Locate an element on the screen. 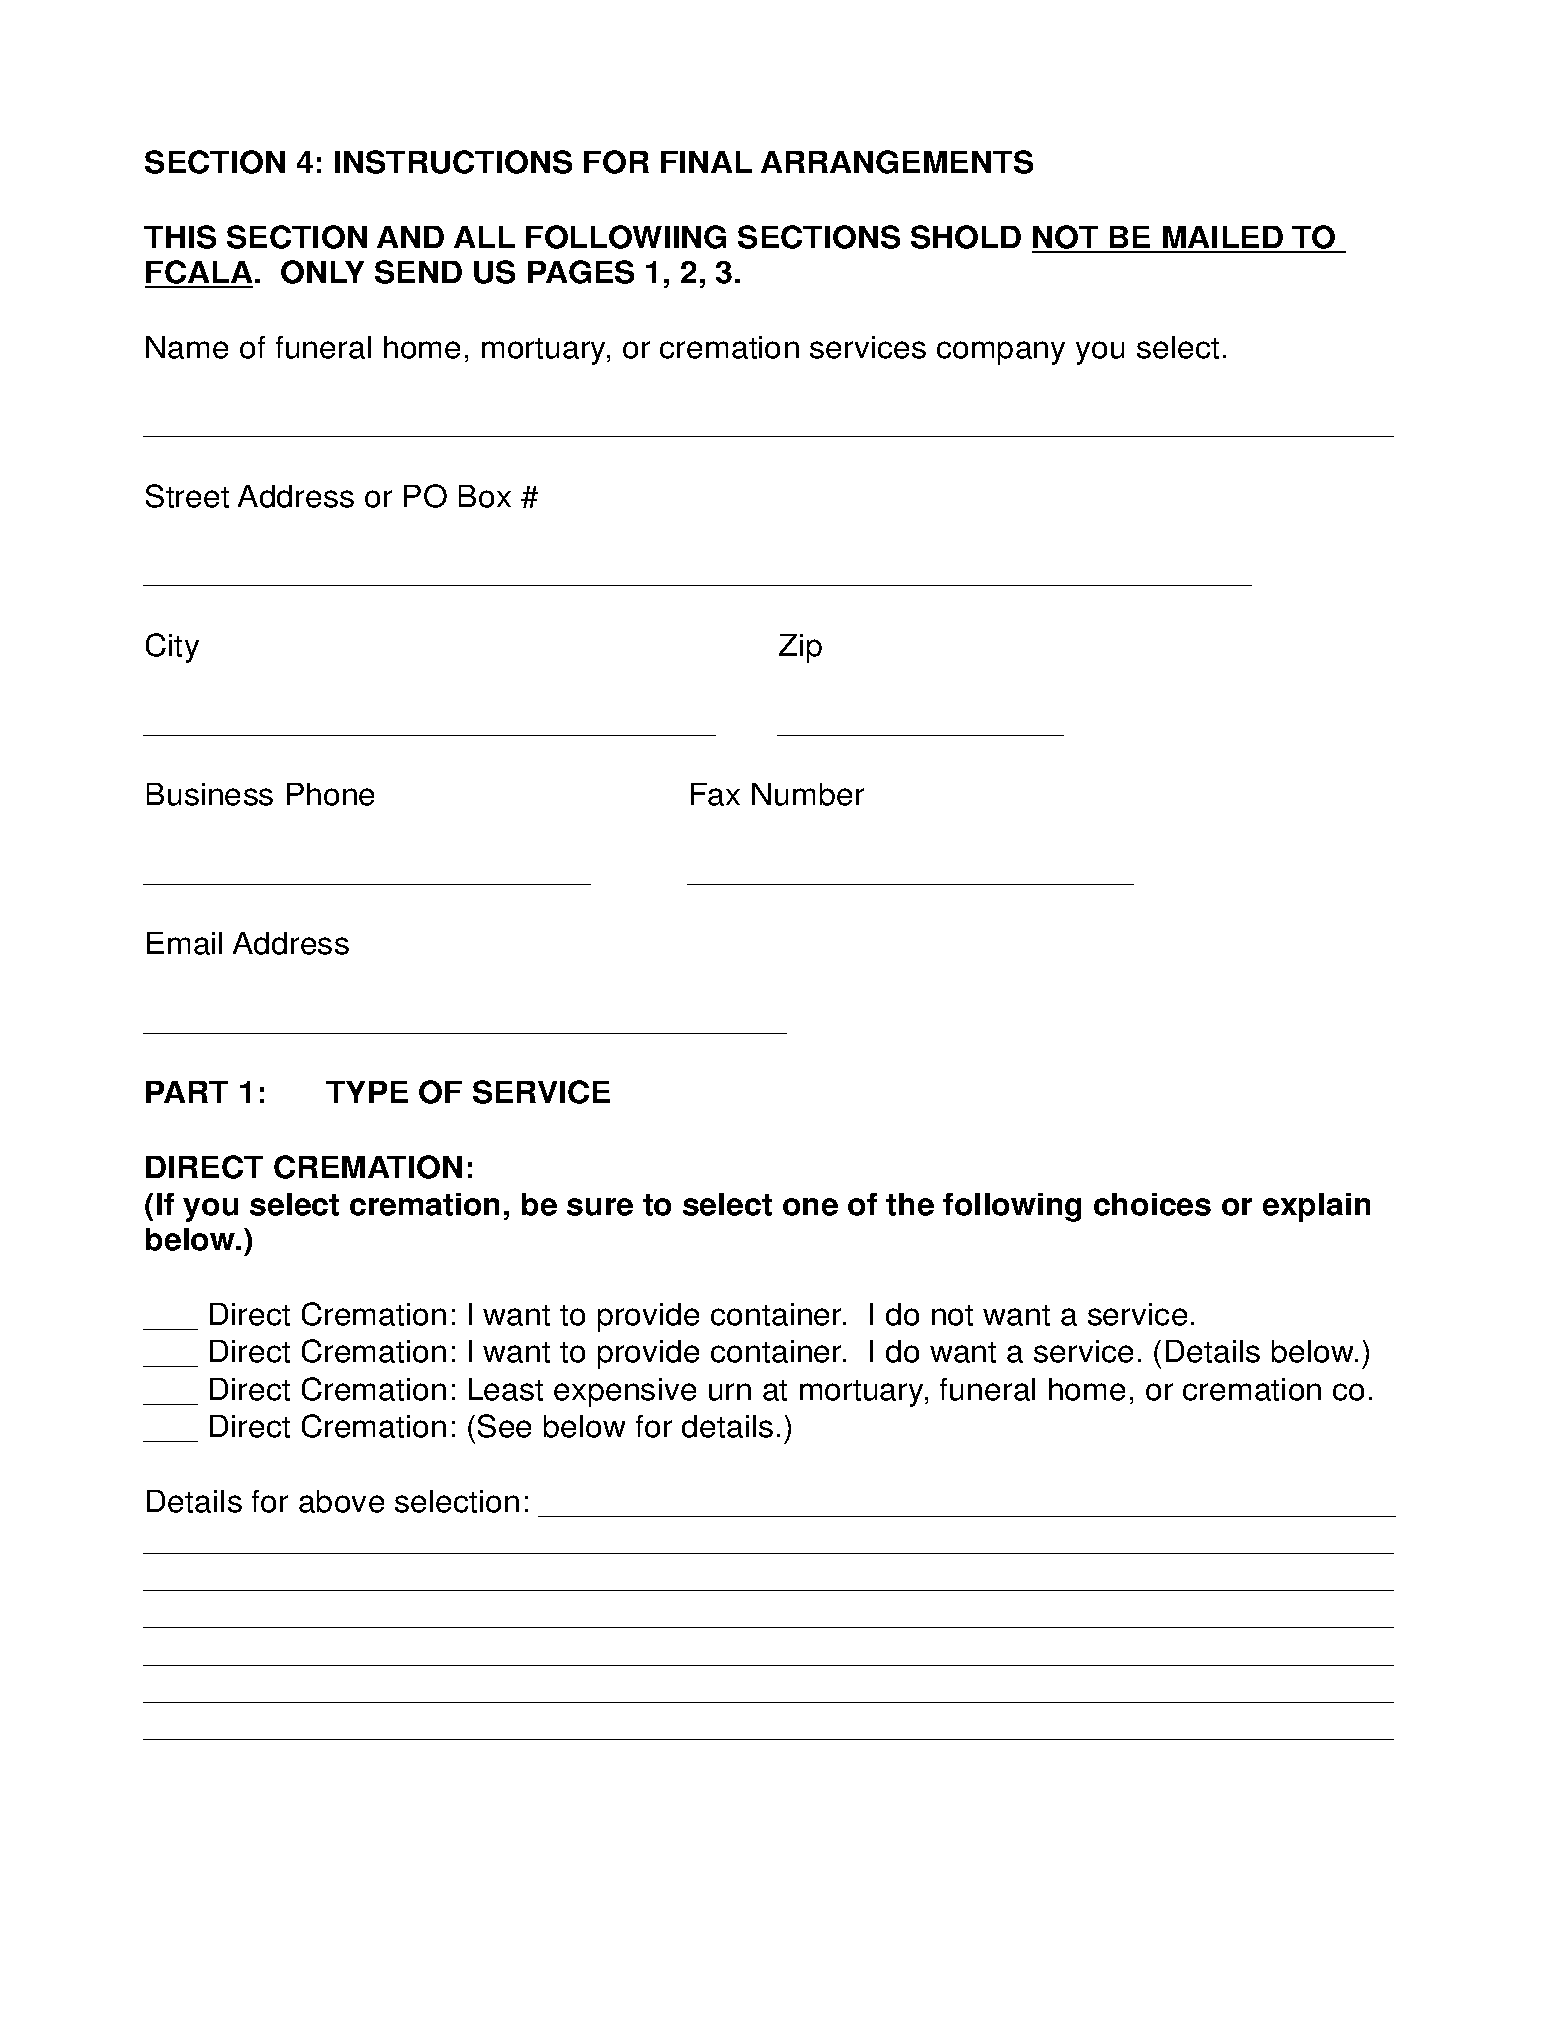 This screenshot has width=1563, height=2023. AND is located at coordinates (410, 237).
